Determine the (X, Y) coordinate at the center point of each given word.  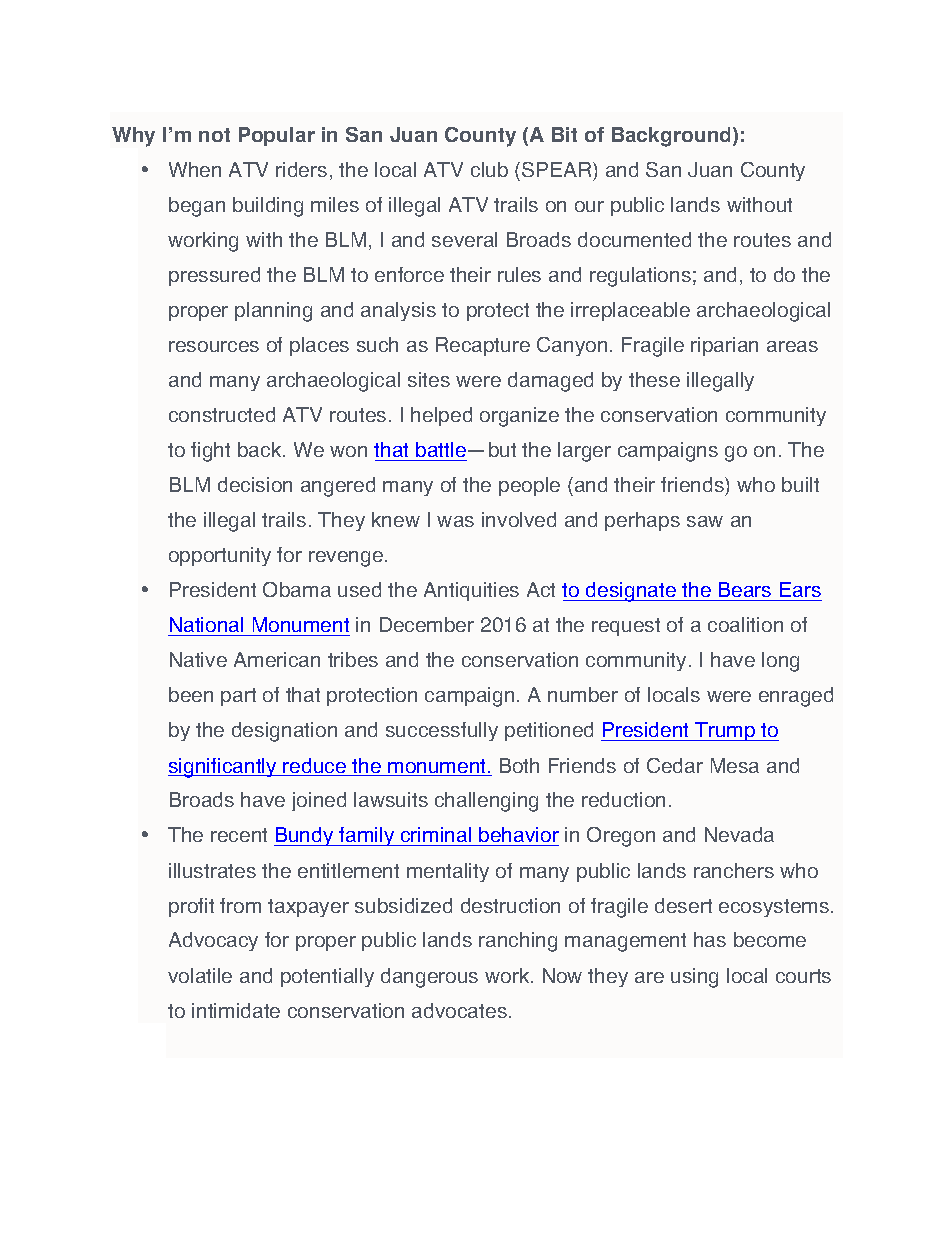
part (238, 697)
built (800, 484)
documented (634, 239)
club (489, 169)
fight (210, 452)
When (195, 169)
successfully (442, 731)
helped (441, 416)
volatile (200, 975)
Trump (725, 731)
